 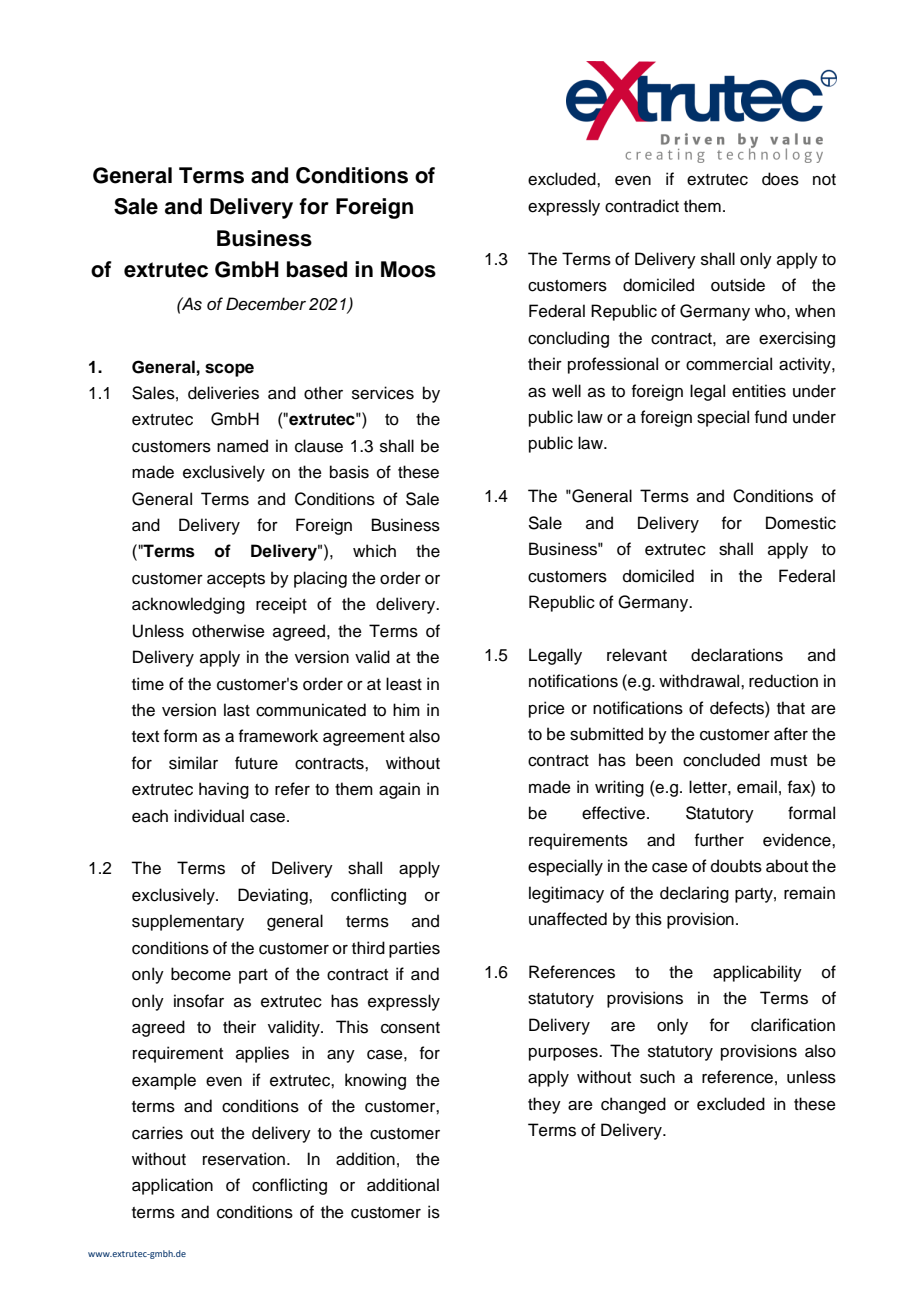 What do you see at coordinates (566, 391) in the screenshot?
I see `well` at bounding box center [566, 391].
